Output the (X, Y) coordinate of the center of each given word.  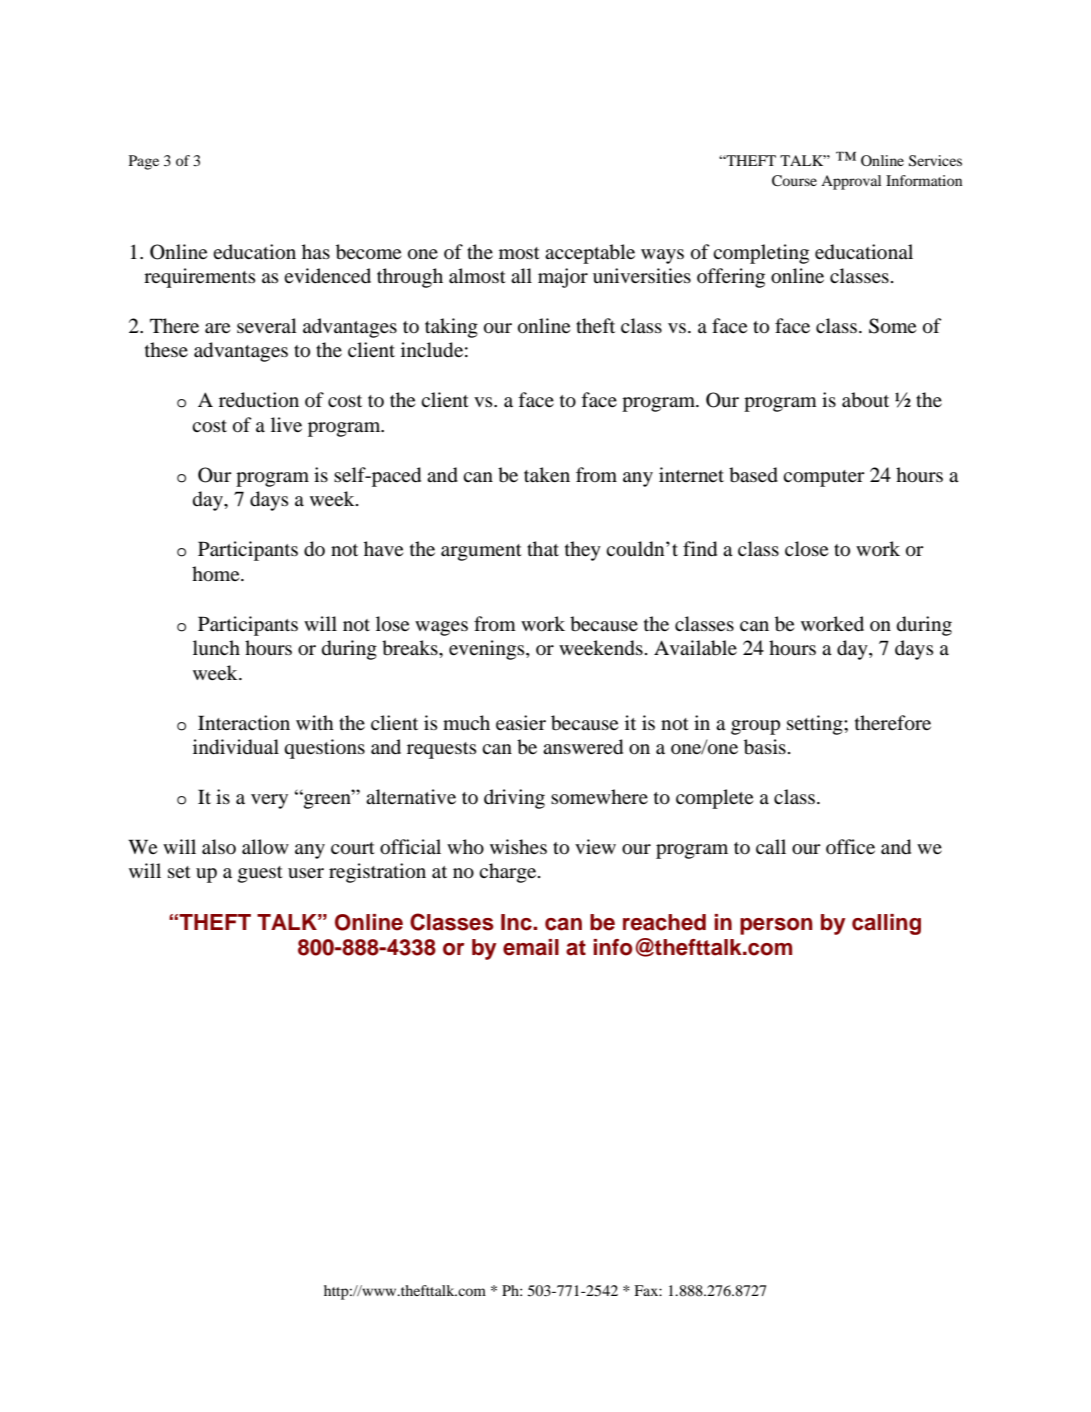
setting (816, 725)
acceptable (590, 254)
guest (260, 874)
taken (547, 474)
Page (144, 162)
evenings (488, 650)
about (865, 400)
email (531, 947)
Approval (851, 182)
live (286, 424)
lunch (216, 648)
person (776, 926)
